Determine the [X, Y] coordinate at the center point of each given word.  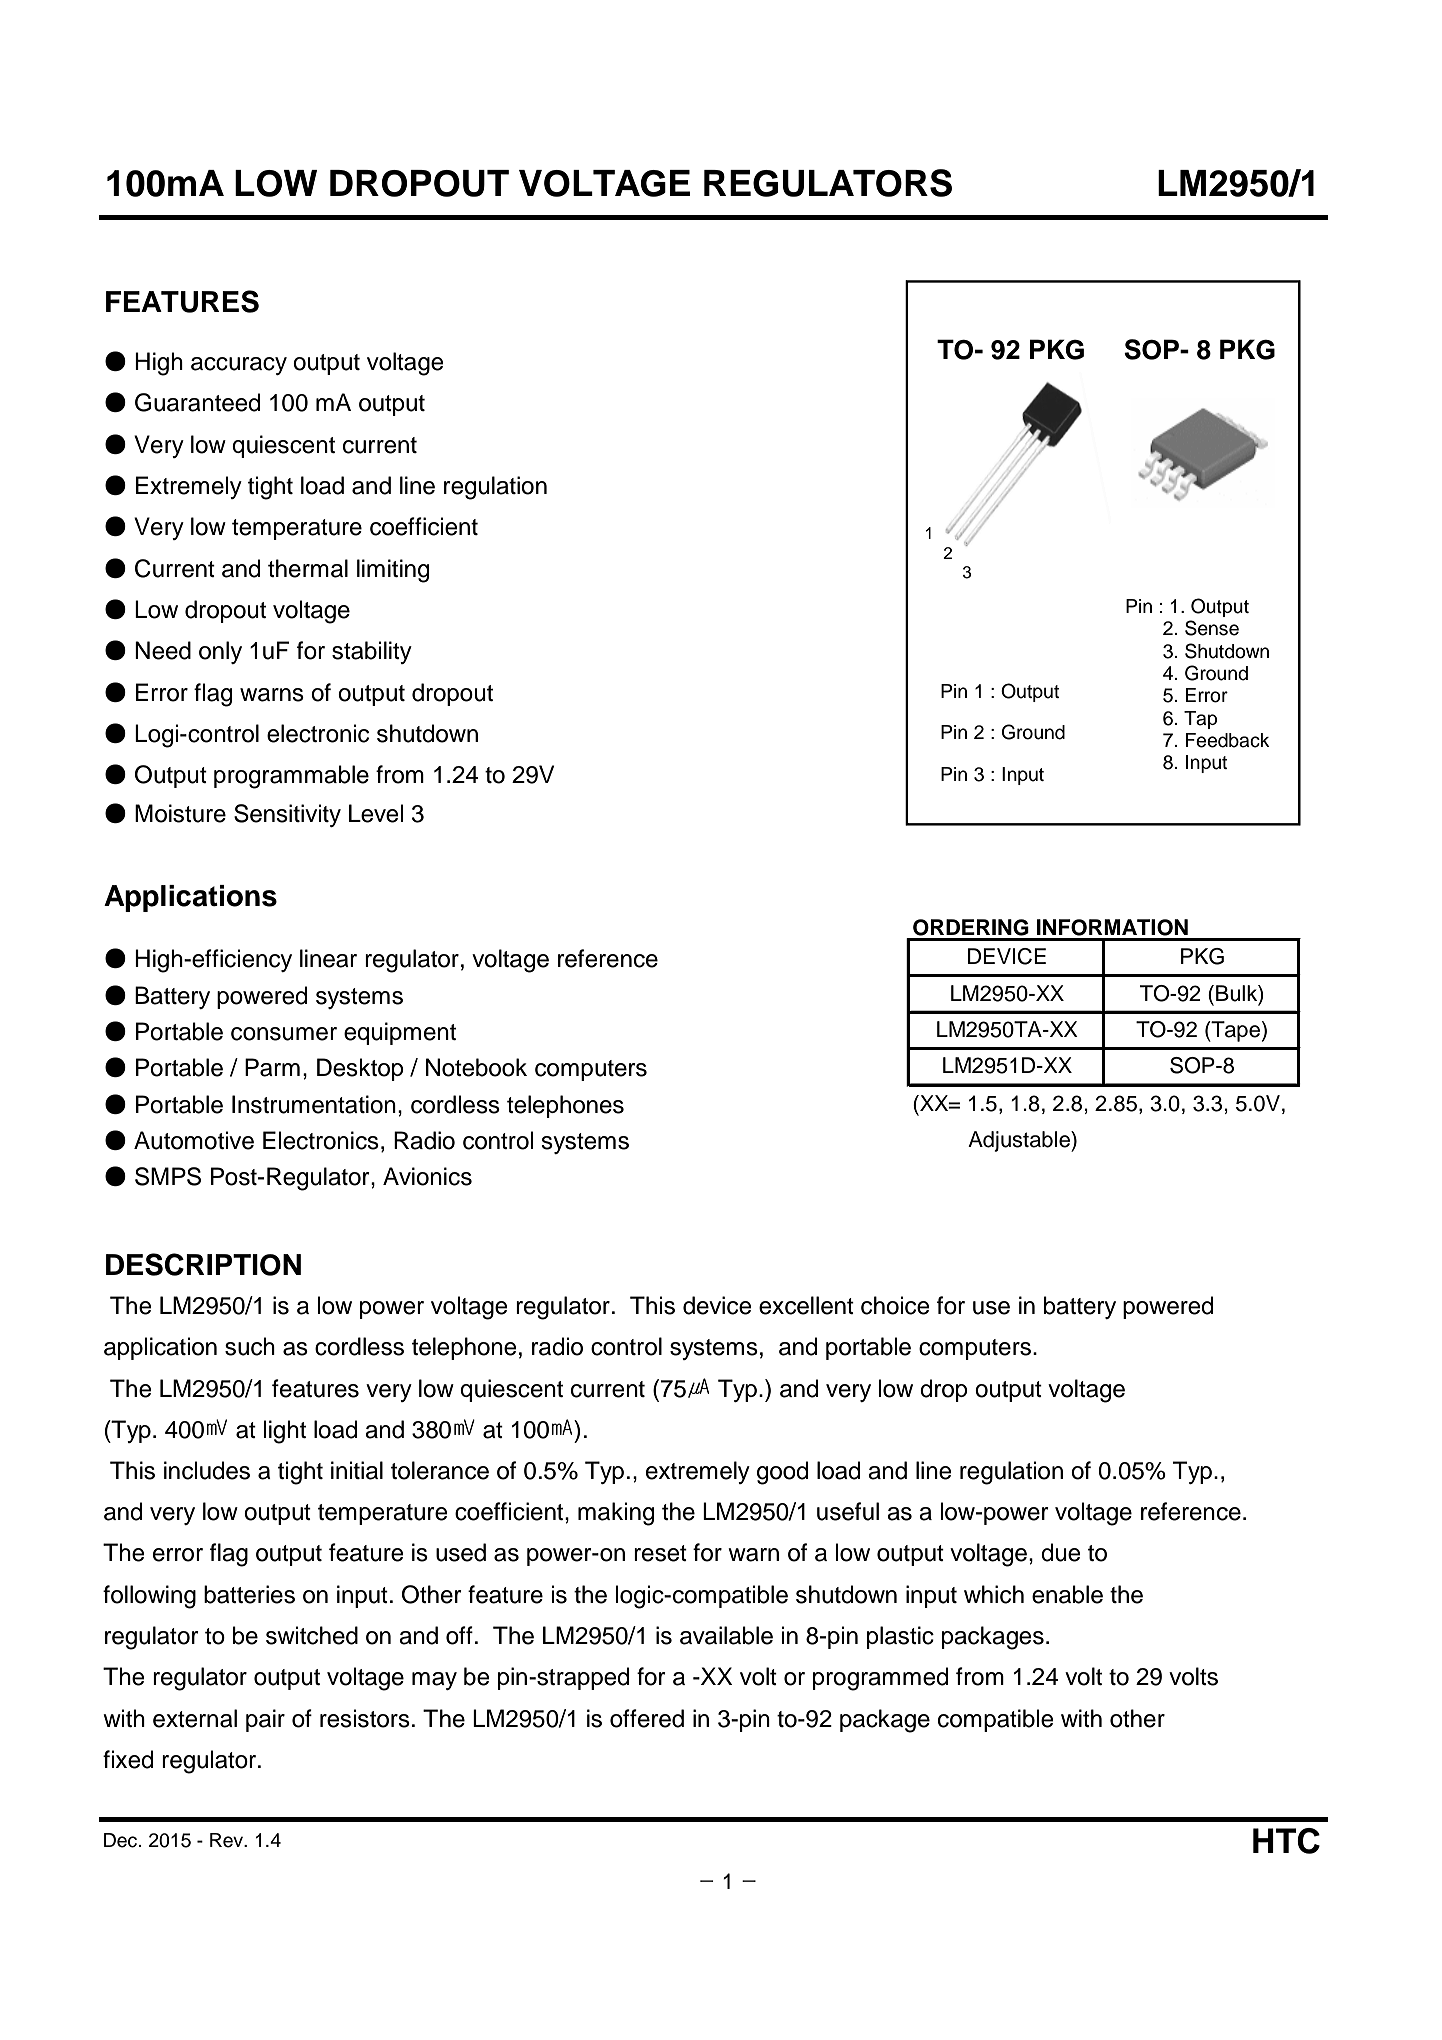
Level [376, 813]
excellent [806, 1305]
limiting [393, 571]
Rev [228, 1840]
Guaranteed [197, 402]
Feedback [1228, 740]
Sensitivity [287, 815]
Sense [1212, 628]
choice [895, 1305]
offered [647, 1718]
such [250, 1346]
